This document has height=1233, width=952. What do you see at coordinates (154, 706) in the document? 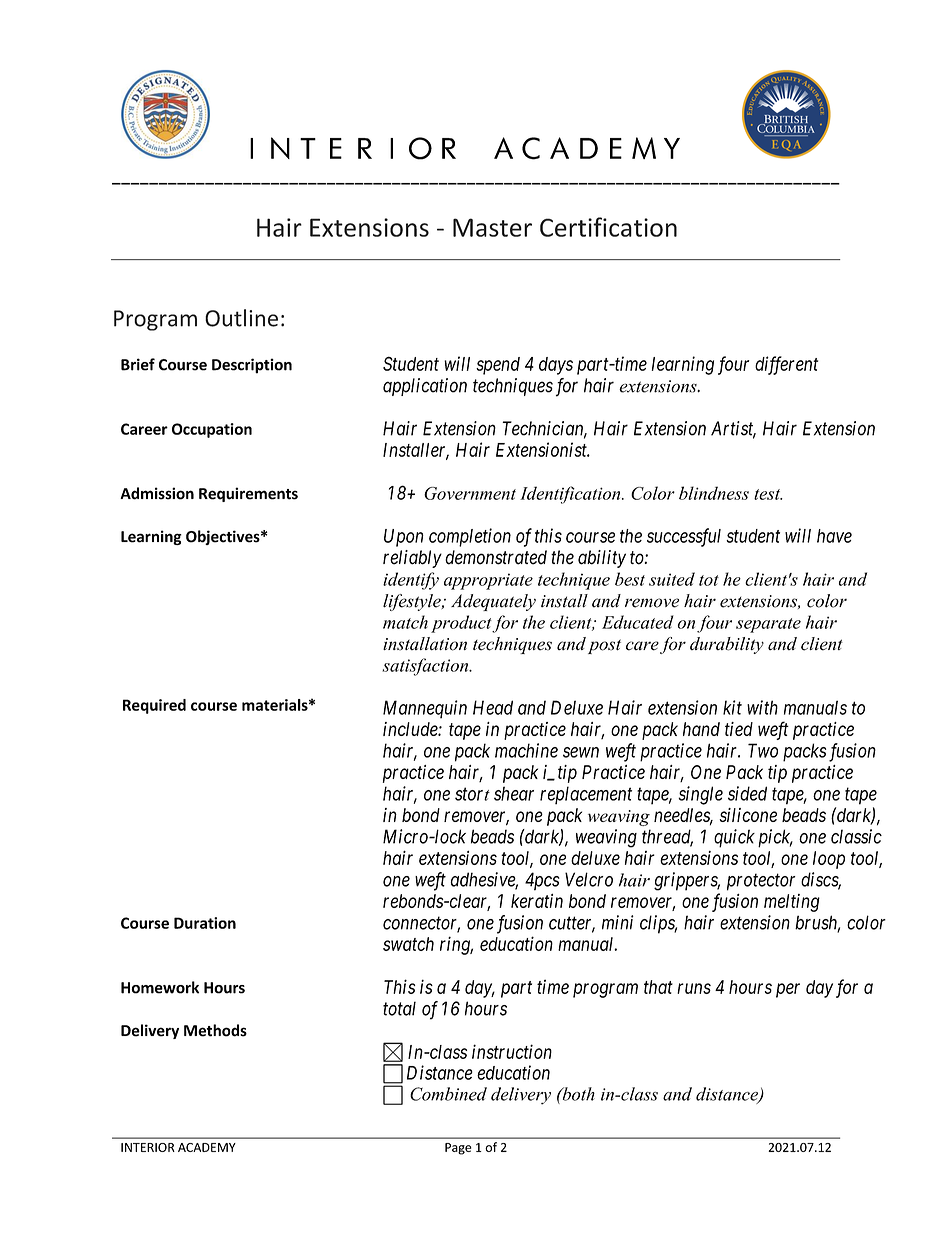
I see `Required` at bounding box center [154, 706].
